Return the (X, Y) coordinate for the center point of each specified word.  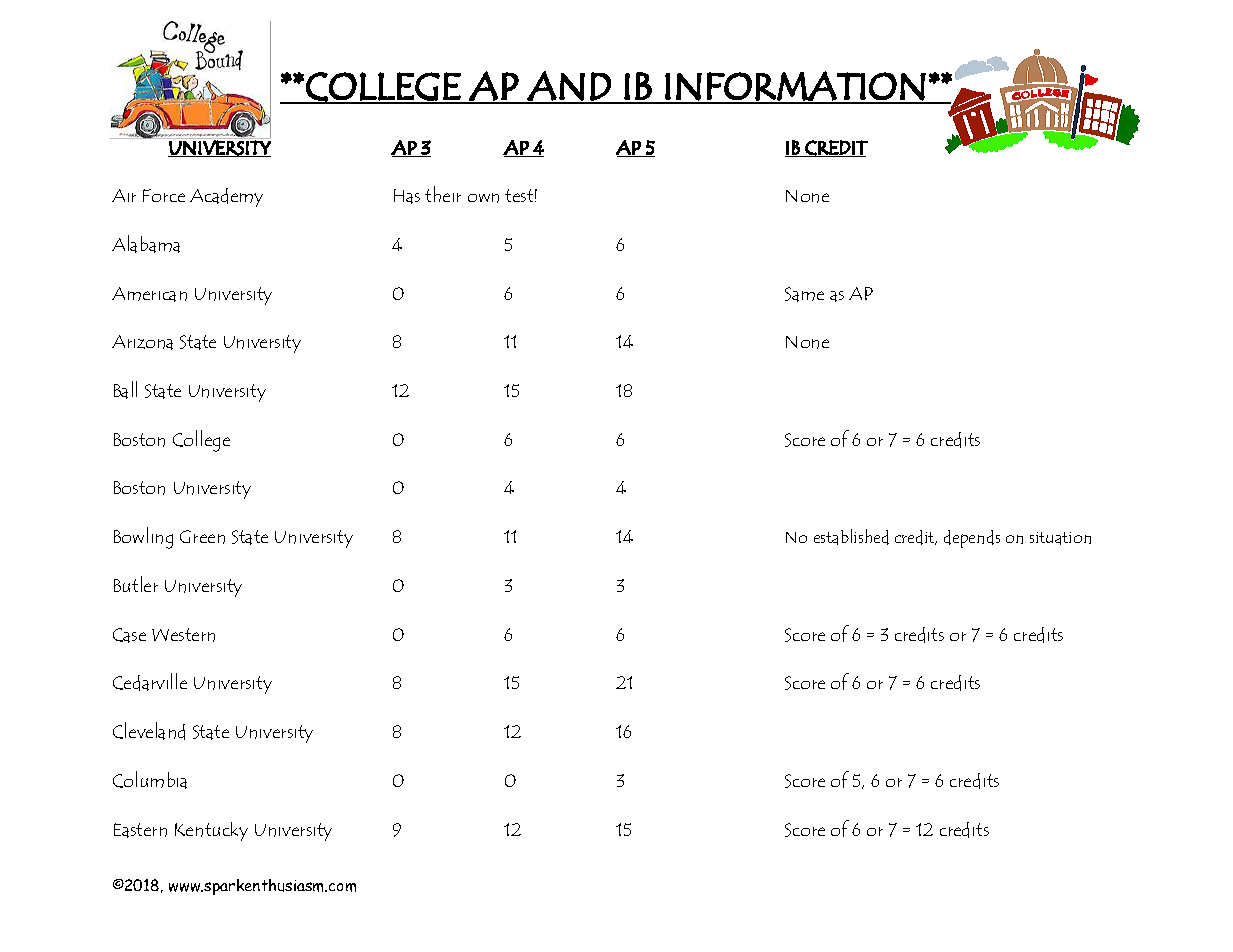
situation (1060, 538)
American (149, 294)
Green (202, 537)
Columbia (150, 780)
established (851, 537)
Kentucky (211, 831)
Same (804, 294)
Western (183, 635)
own (483, 198)
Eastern (140, 830)
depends (972, 539)
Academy (226, 197)
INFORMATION (795, 87)
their (443, 194)
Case (129, 635)
